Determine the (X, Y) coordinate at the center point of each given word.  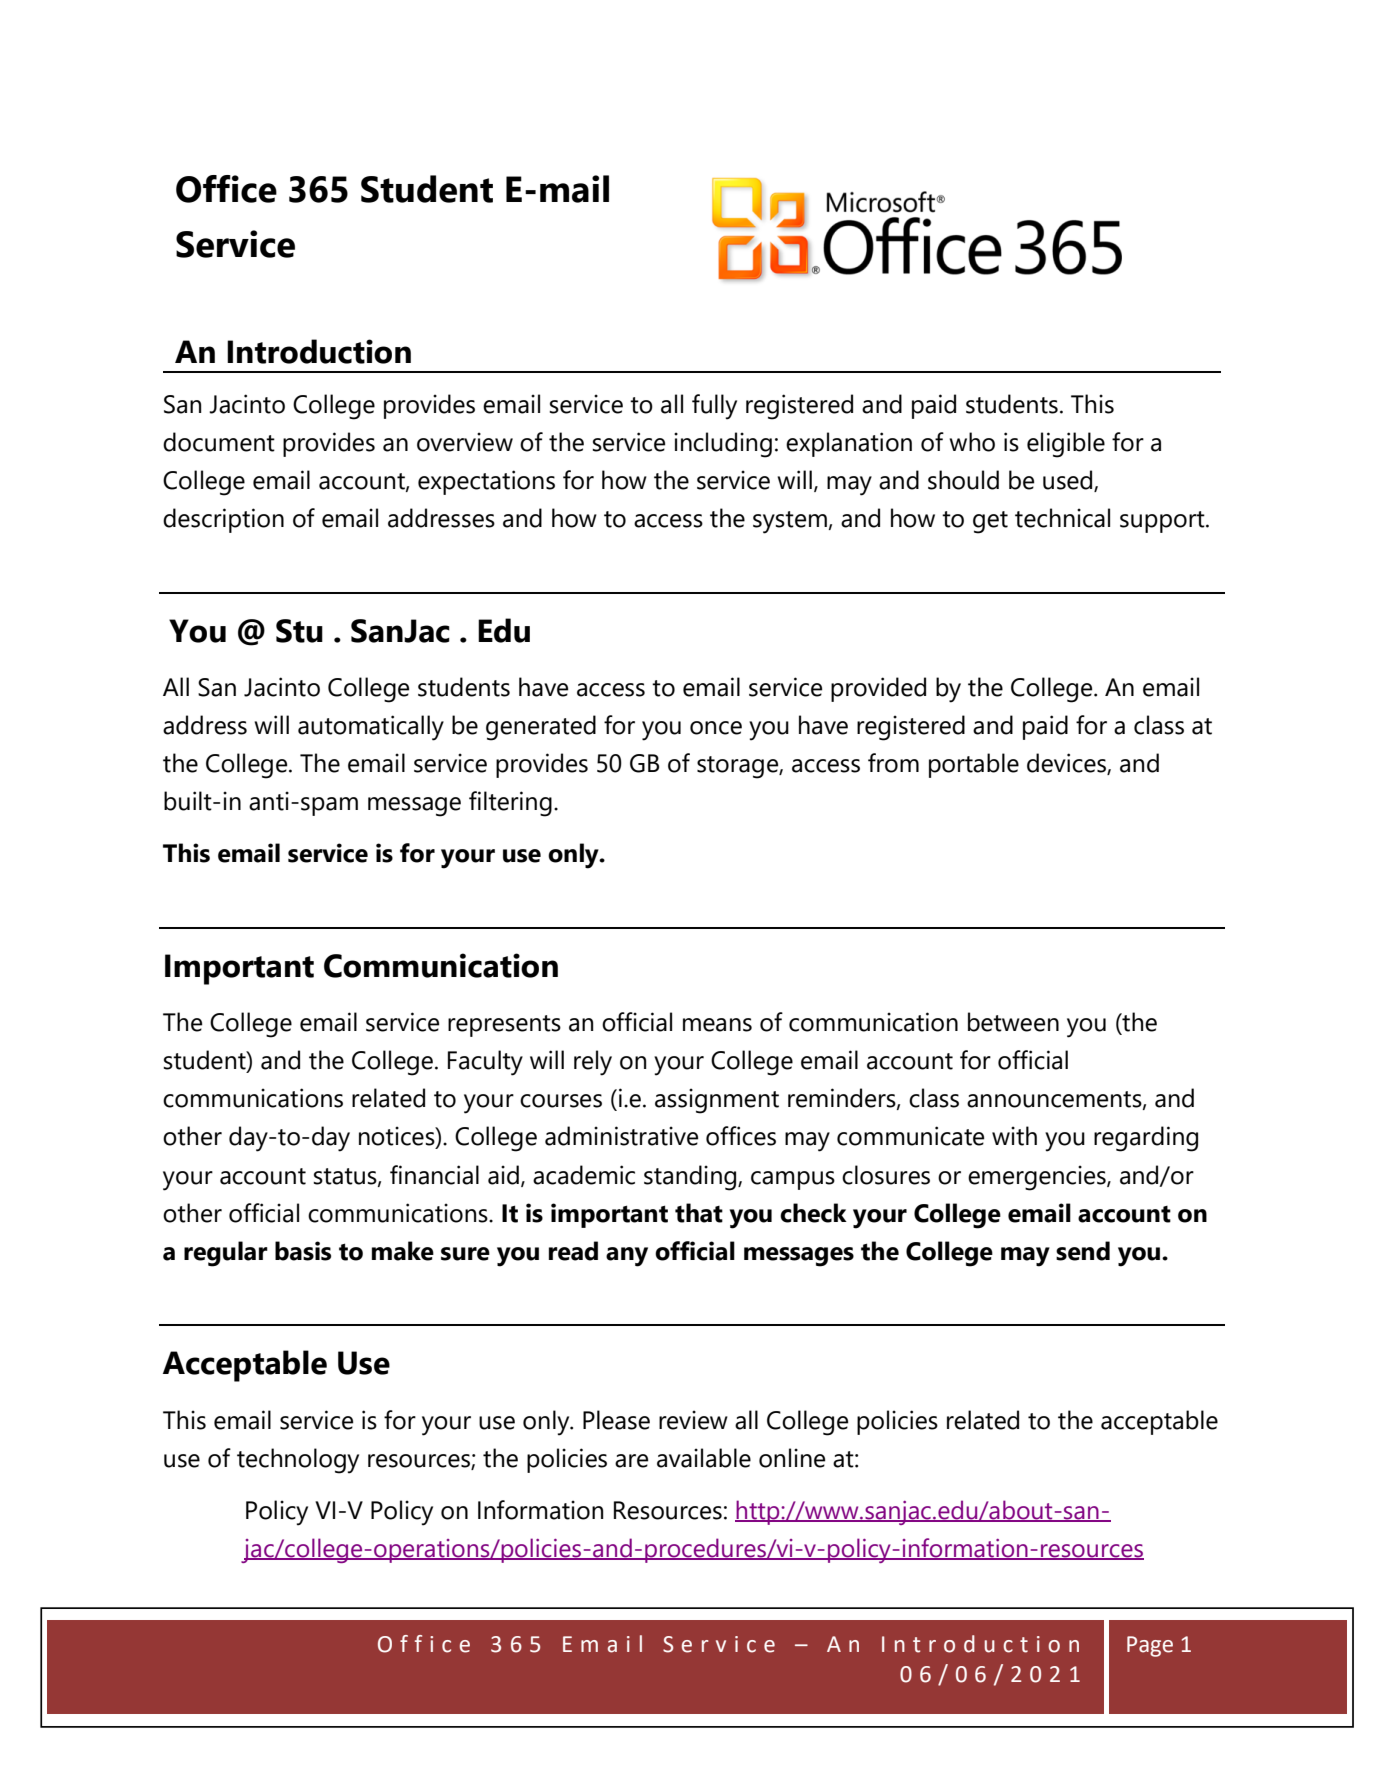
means (717, 1025)
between (1013, 1022)
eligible (1066, 445)
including (723, 445)
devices (1067, 764)
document (219, 442)
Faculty (485, 1063)
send (1083, 1251)
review (693, 1420)
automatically (371, 728)
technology (298, 1461)
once (716, 728)
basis (303, 1251)
